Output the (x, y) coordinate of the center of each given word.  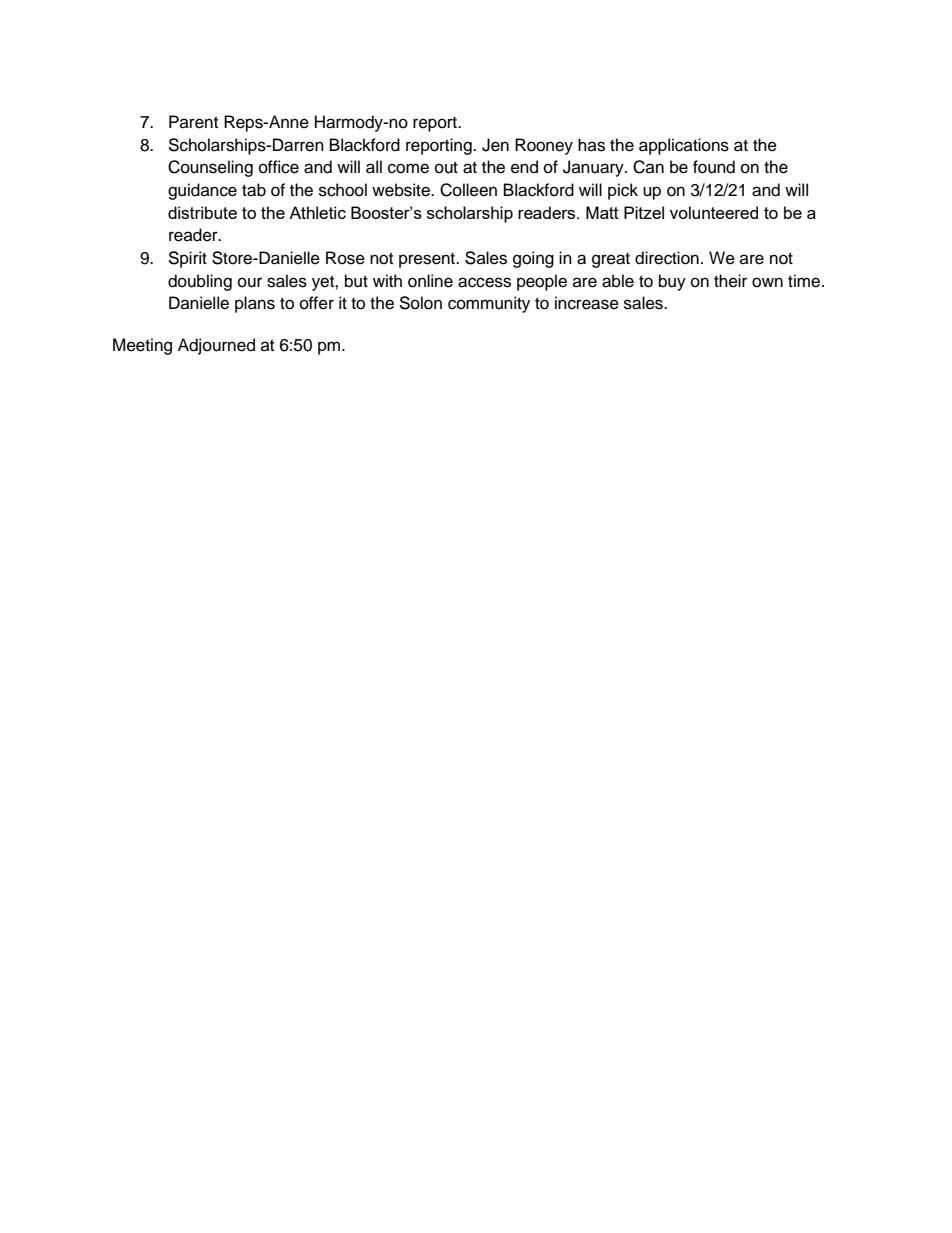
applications (684, 146)
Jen (495, 145)
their (730, 281)
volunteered (714, 212)
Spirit (187, 259)
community (489, 304)
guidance (202, 191)
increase (587, 303)
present (428, 260)
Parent (193, 122)
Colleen (468, 190)
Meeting (142, 346)
